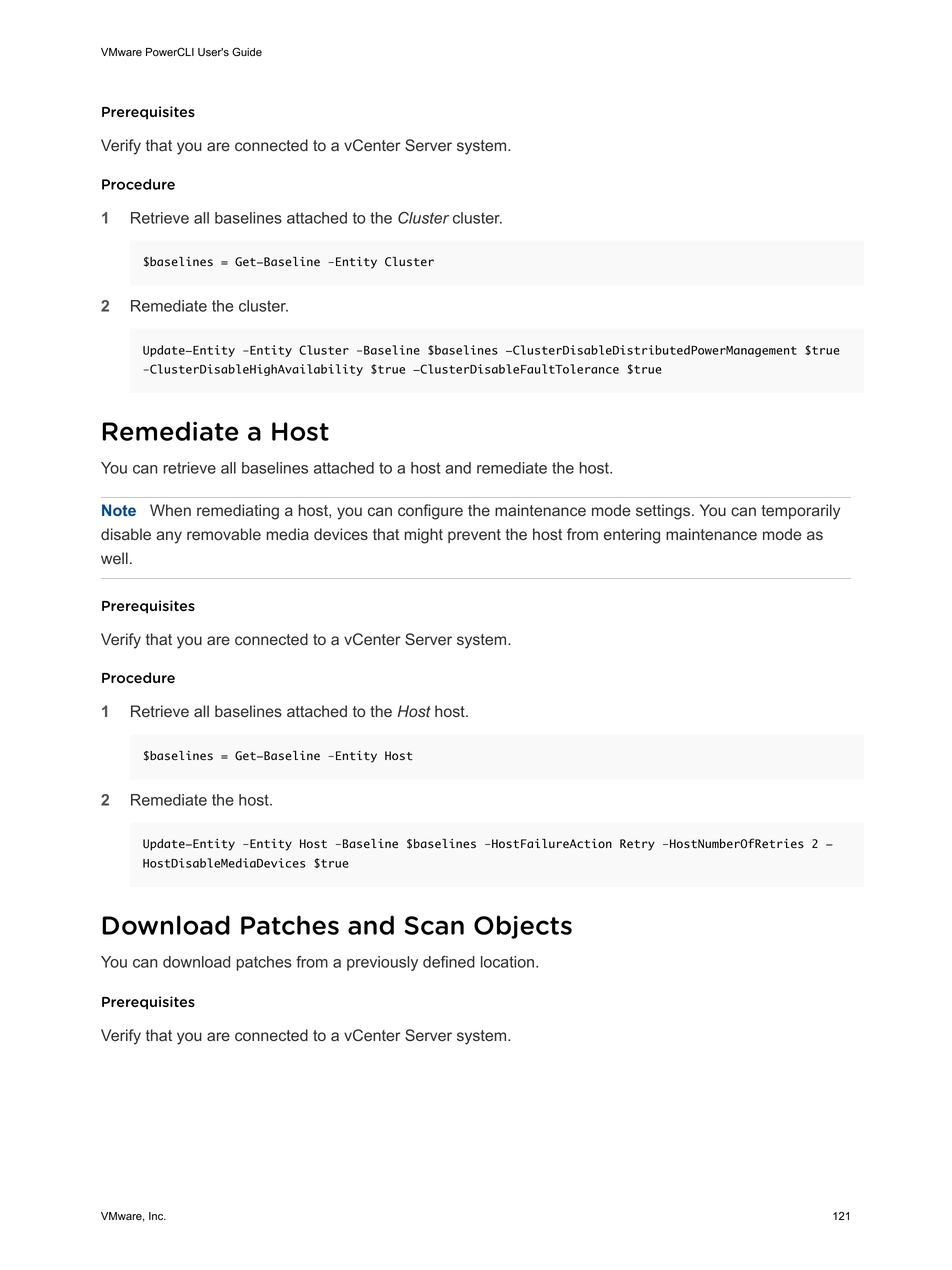 The width and height of the screenshot is (952, 1270). What do you see at coordinates (664, 512) in the screenshot?
I see `settings` at bounding box center [664, 512].
